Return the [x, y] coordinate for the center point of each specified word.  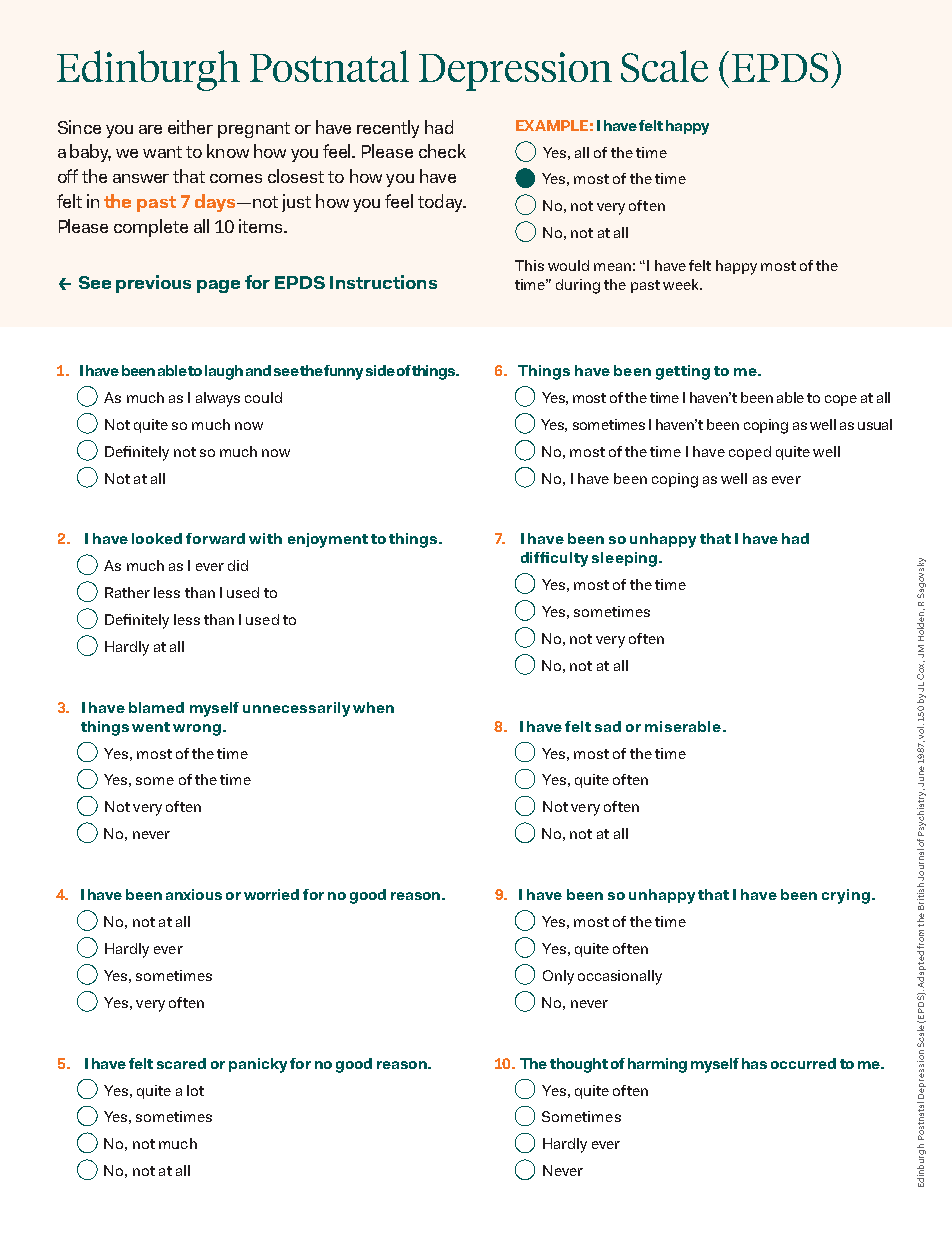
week [682, 284]
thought [579, 1065]
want [162, 152]
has [754, 1063]
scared [181, 1063]
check [442, 151]
